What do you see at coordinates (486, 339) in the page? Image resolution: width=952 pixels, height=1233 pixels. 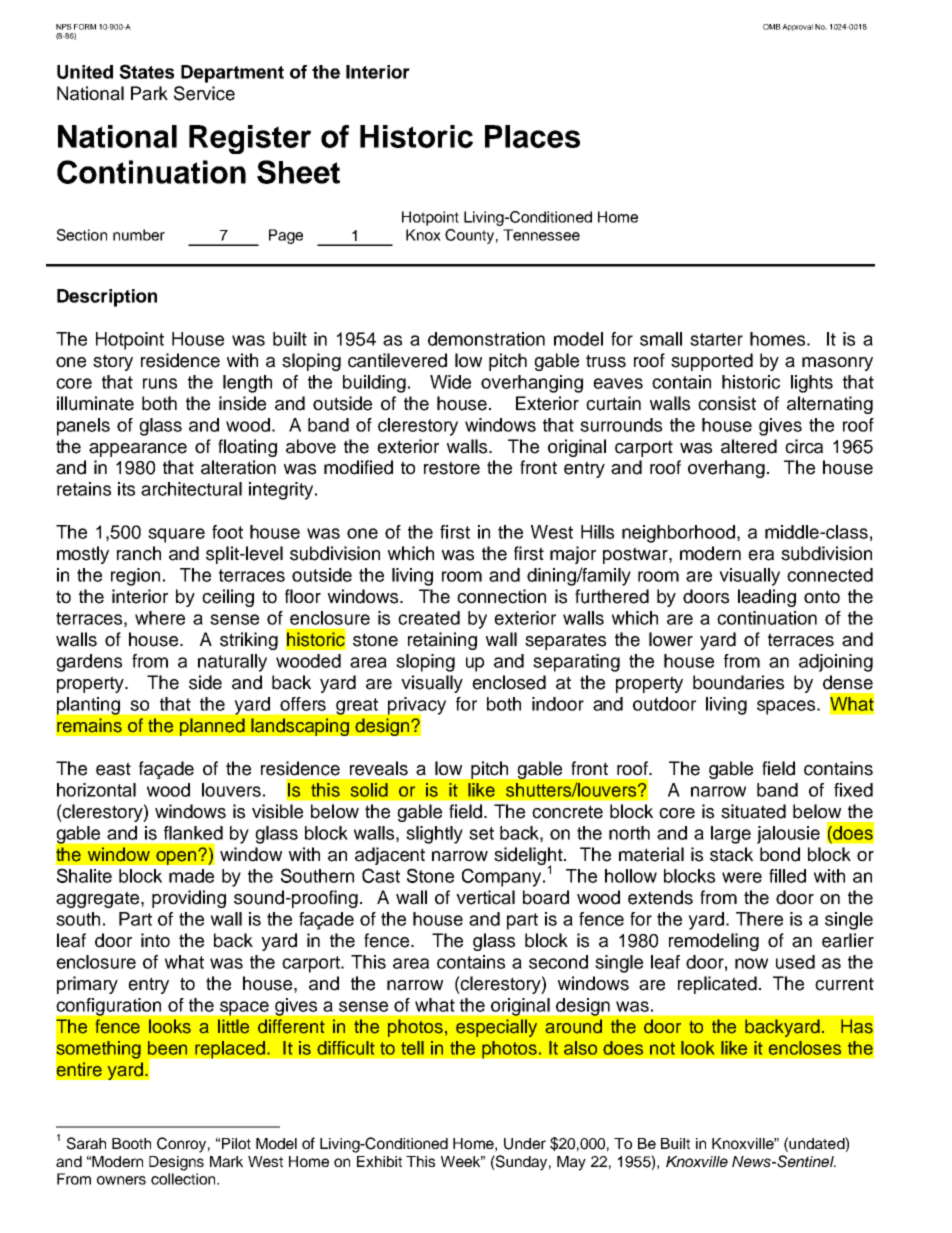 I see `demonstration` at bounding box center [486, 339].
